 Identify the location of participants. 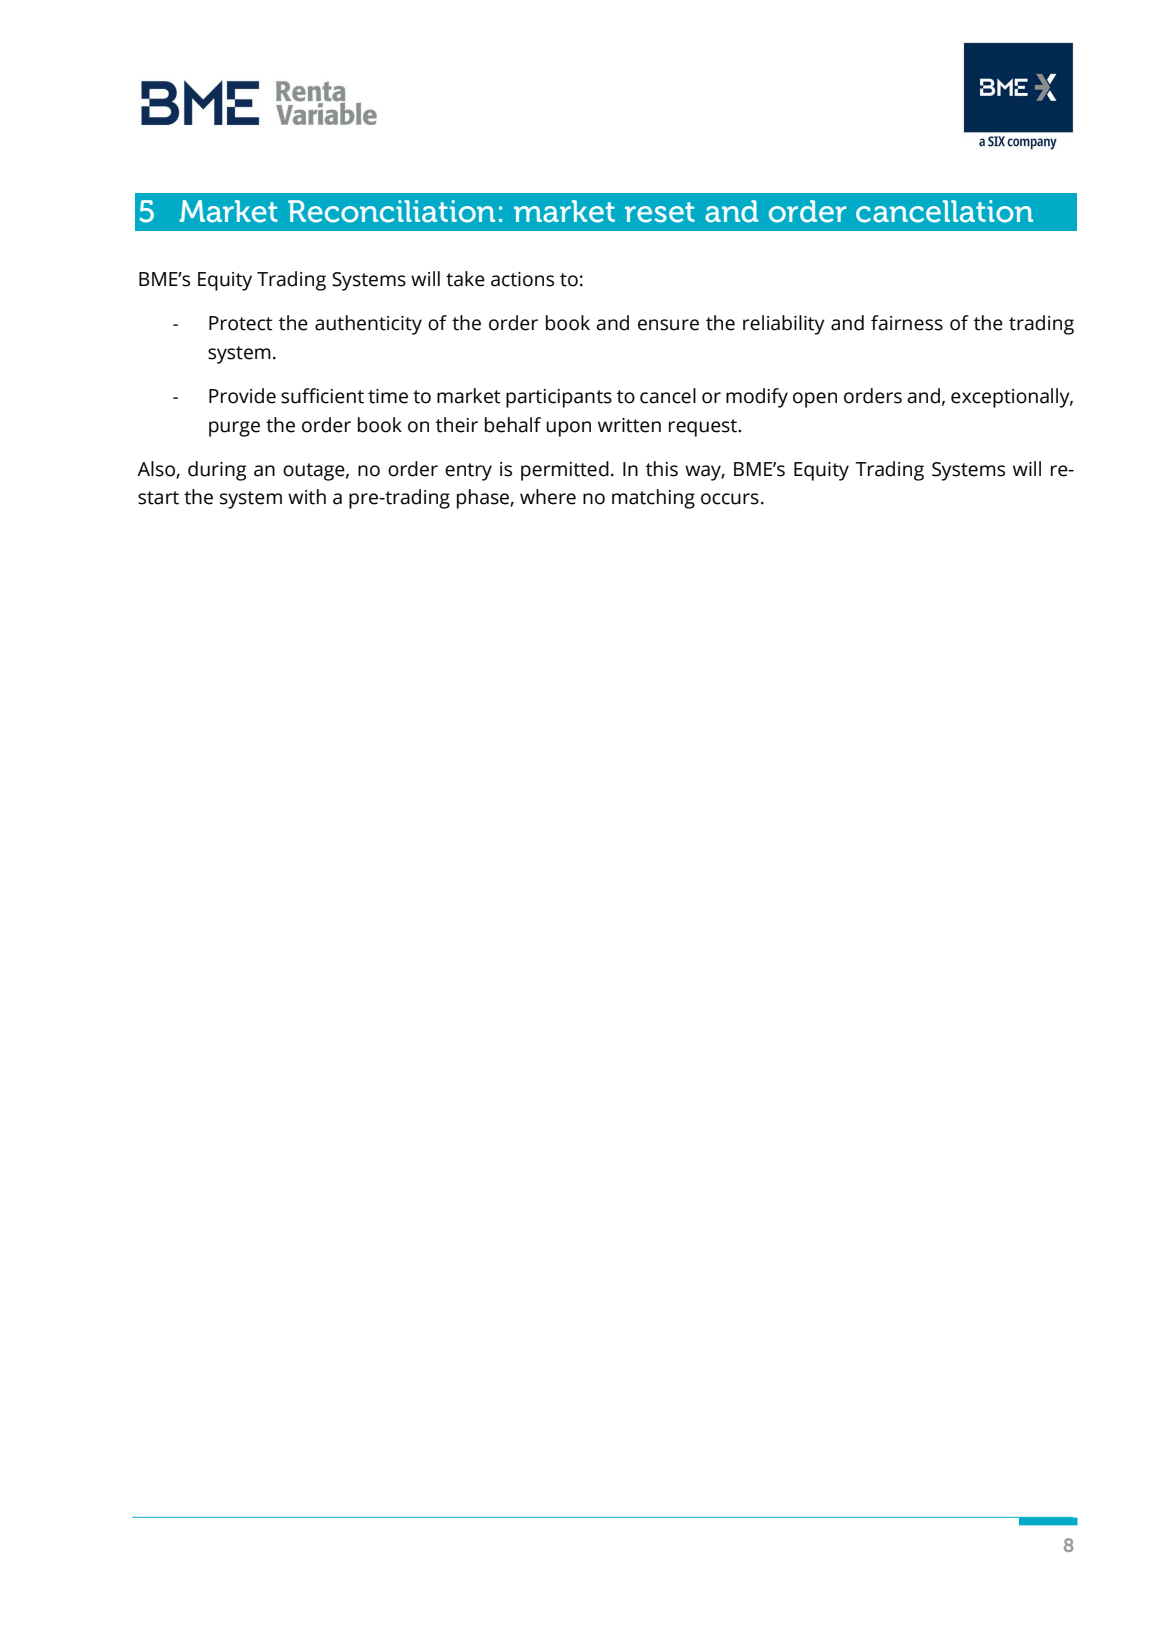
(559, 398).
